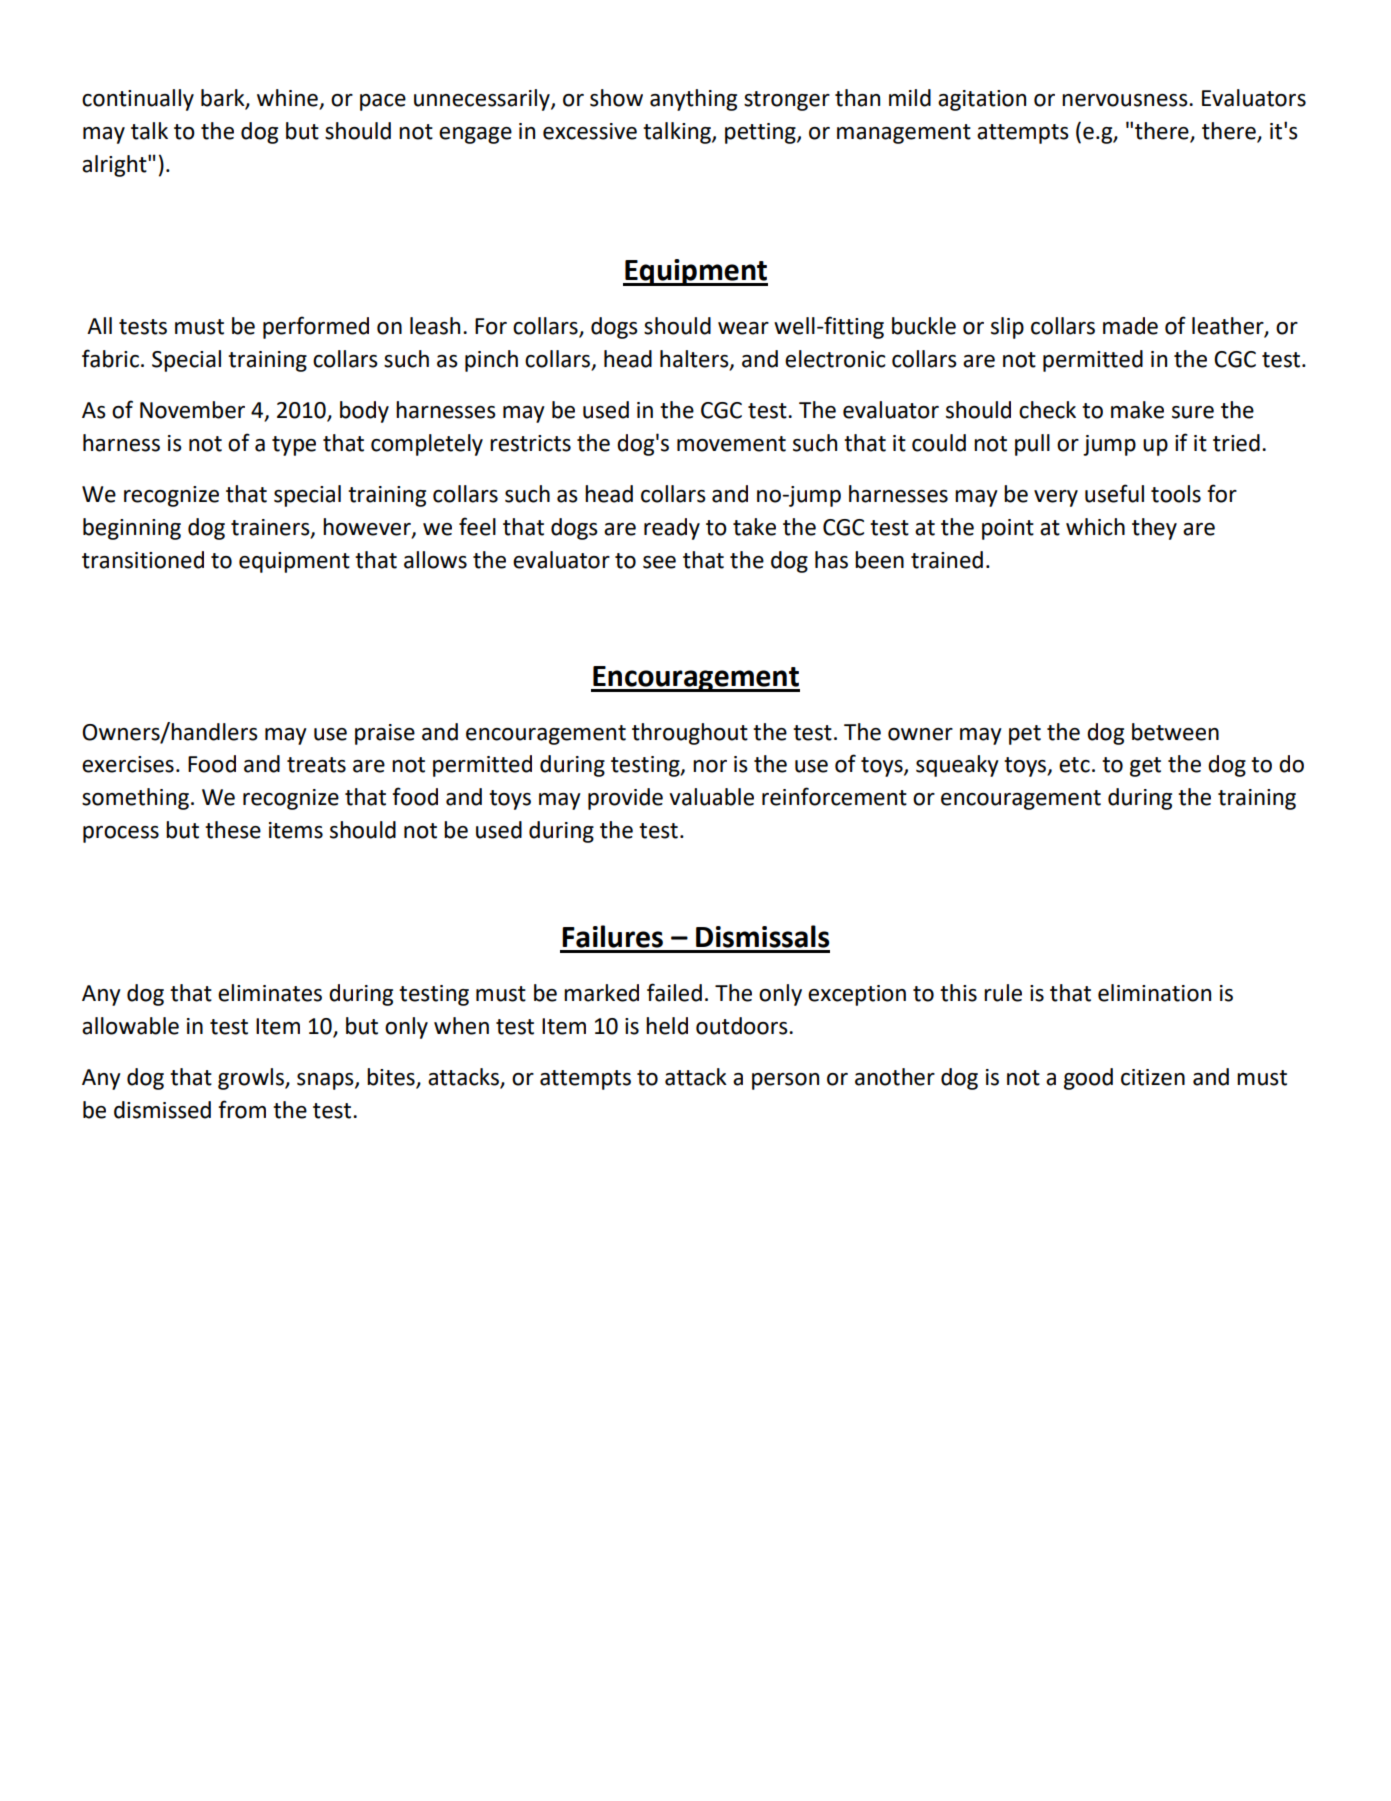  I want to click on growls, so click(252, 1079).
